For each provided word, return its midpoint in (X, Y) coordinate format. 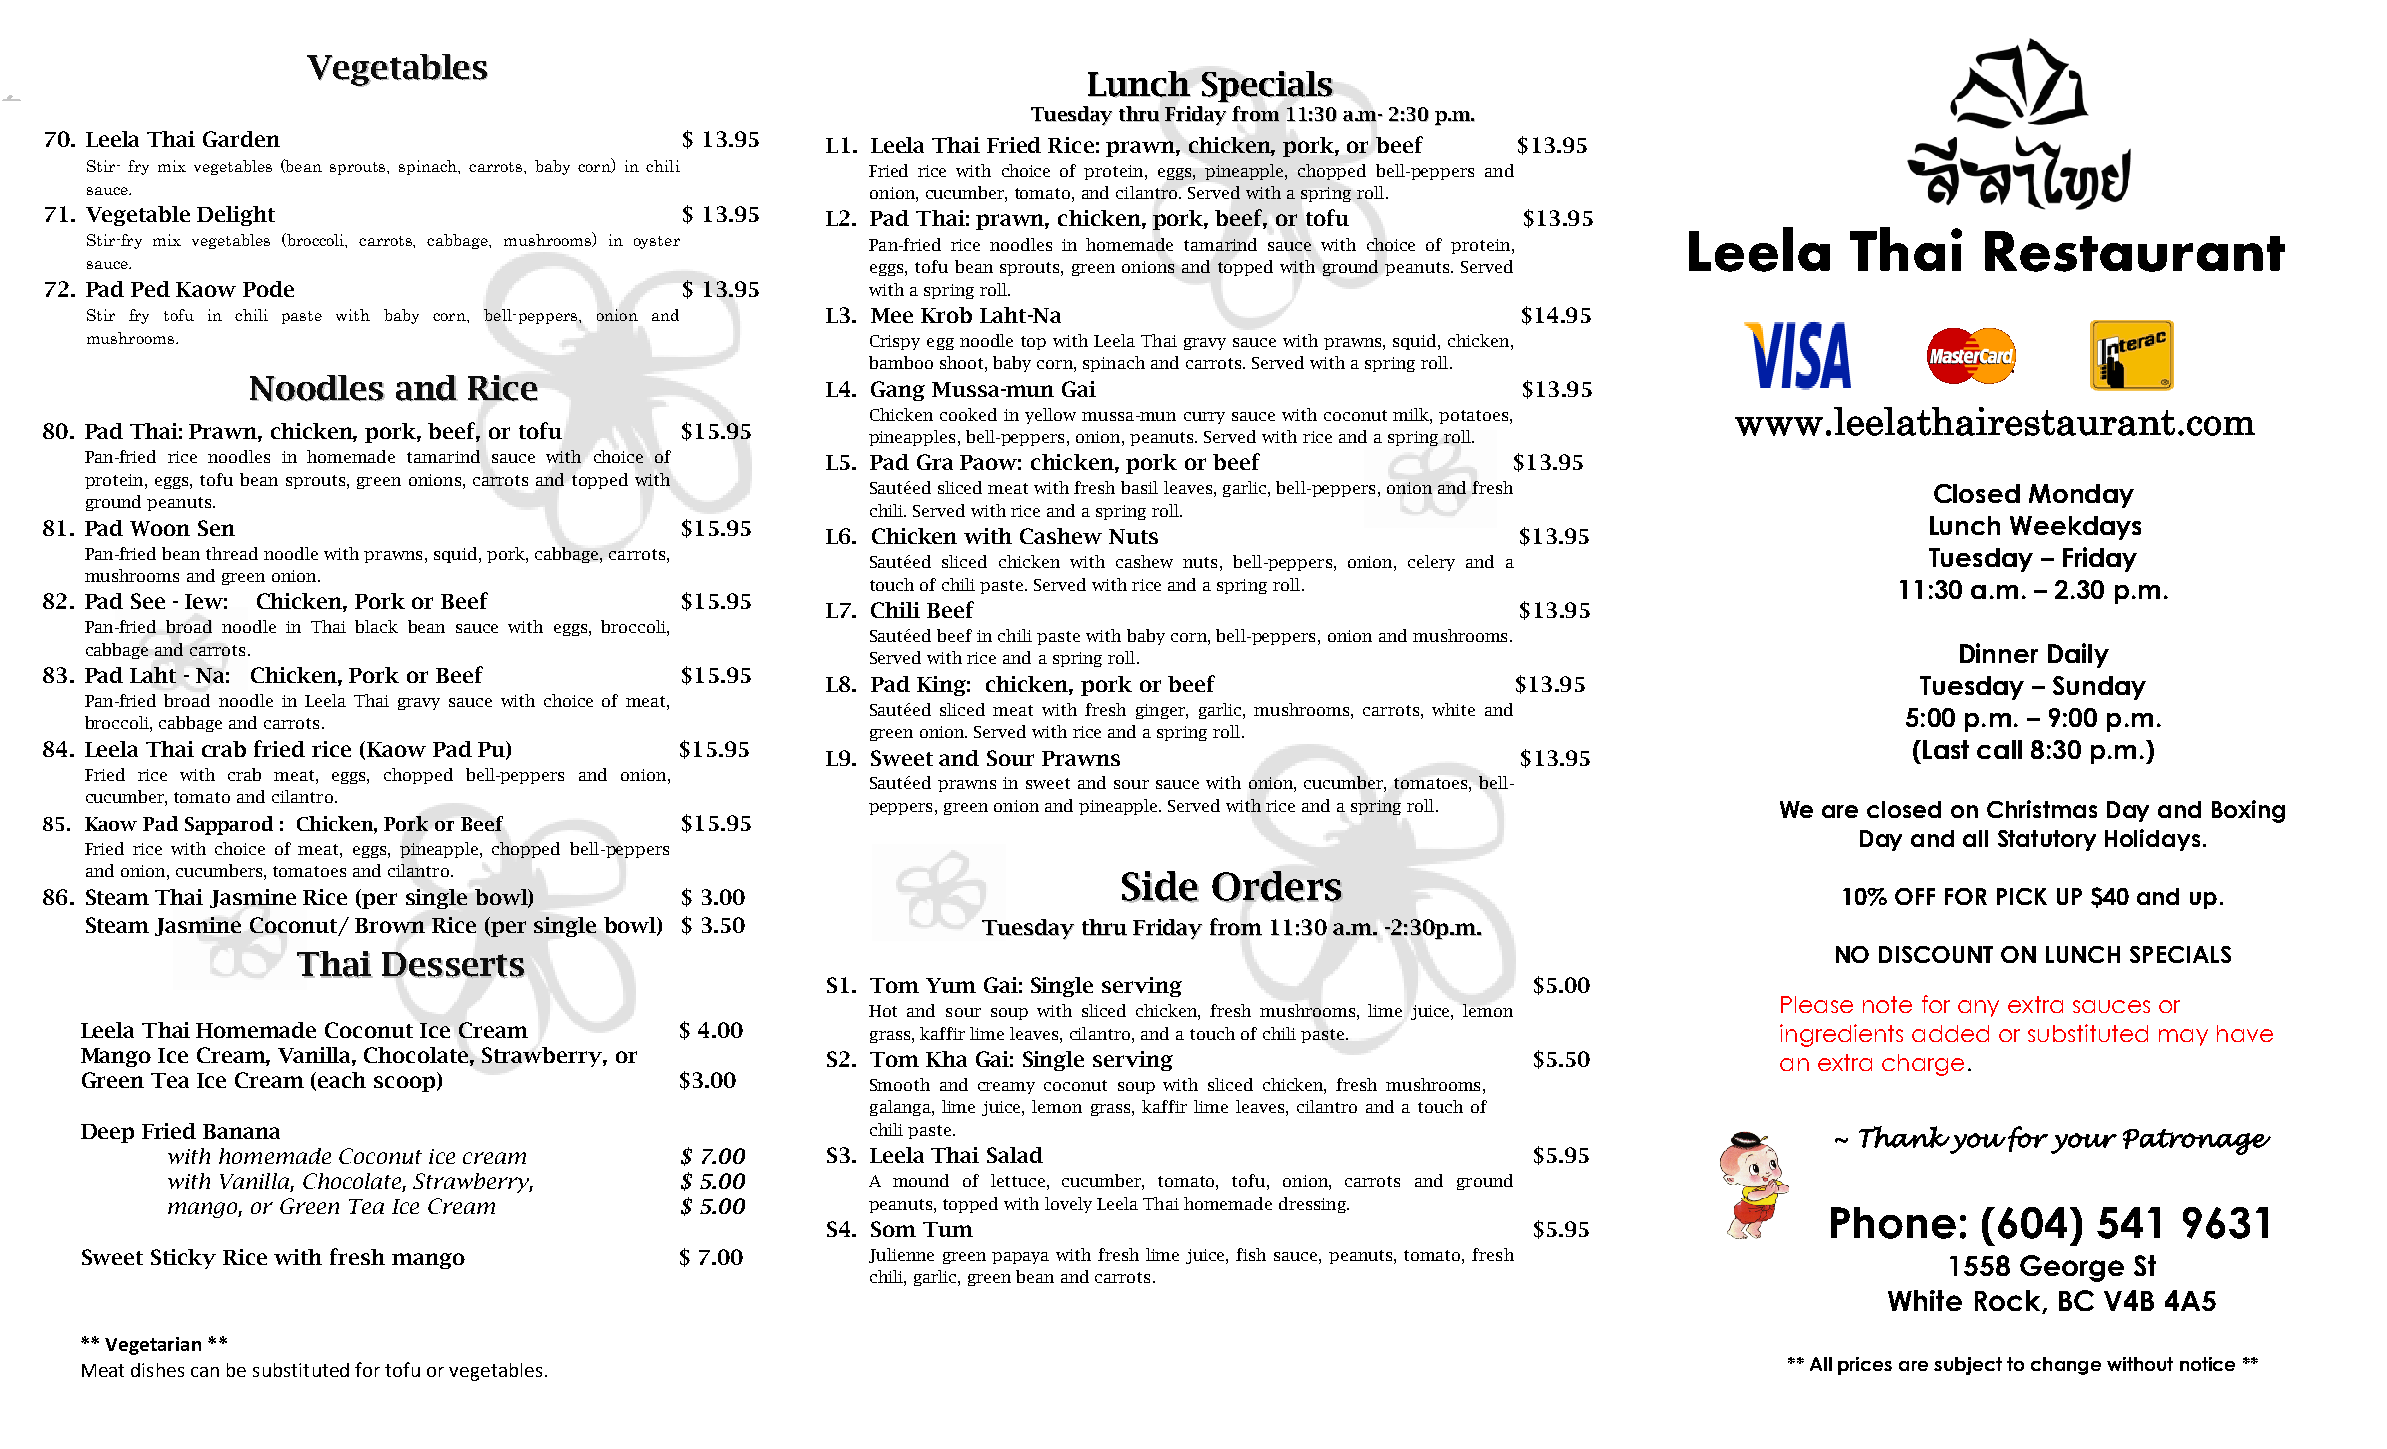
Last (1946, 749)
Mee (892, 315)
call (1999, 749)
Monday (2081, 496)
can (205, 1372)
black (376, 626)
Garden (241, 139)
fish (1251, 1254)
